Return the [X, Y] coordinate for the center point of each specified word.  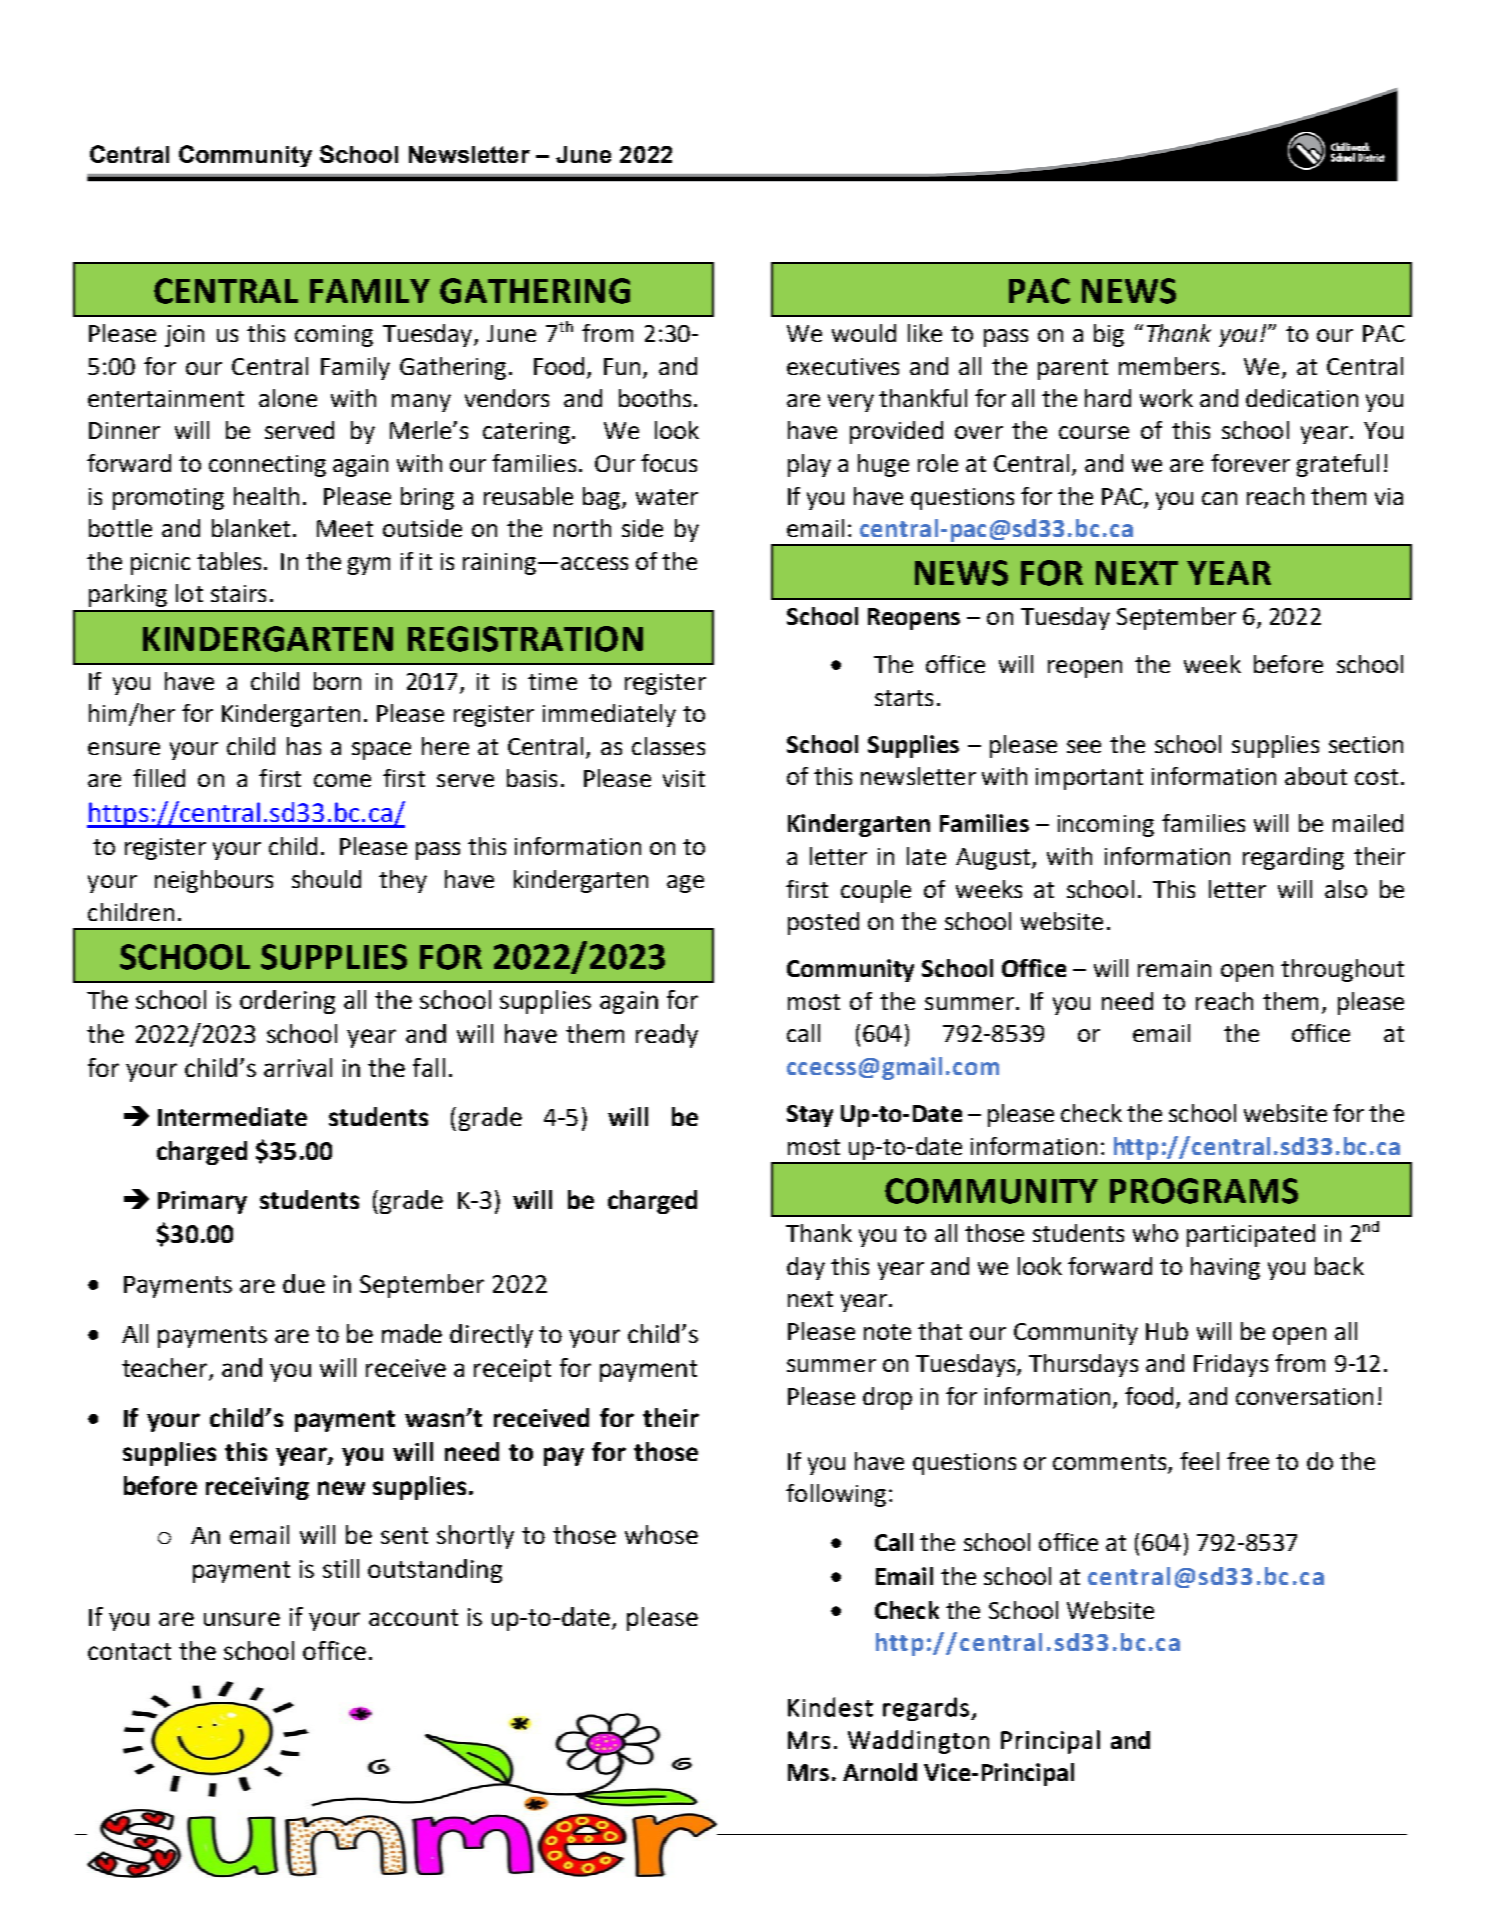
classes [668, 746]
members [1169, 366]
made [412, 1333]
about [1316, 776]
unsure [242, 1619]
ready [667, 1036]
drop [887, 1398]
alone [288, 398]
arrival [298, 1067]
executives [843, 366]
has [304, 746]
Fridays [1231, 1365]
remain [1174, 968]
